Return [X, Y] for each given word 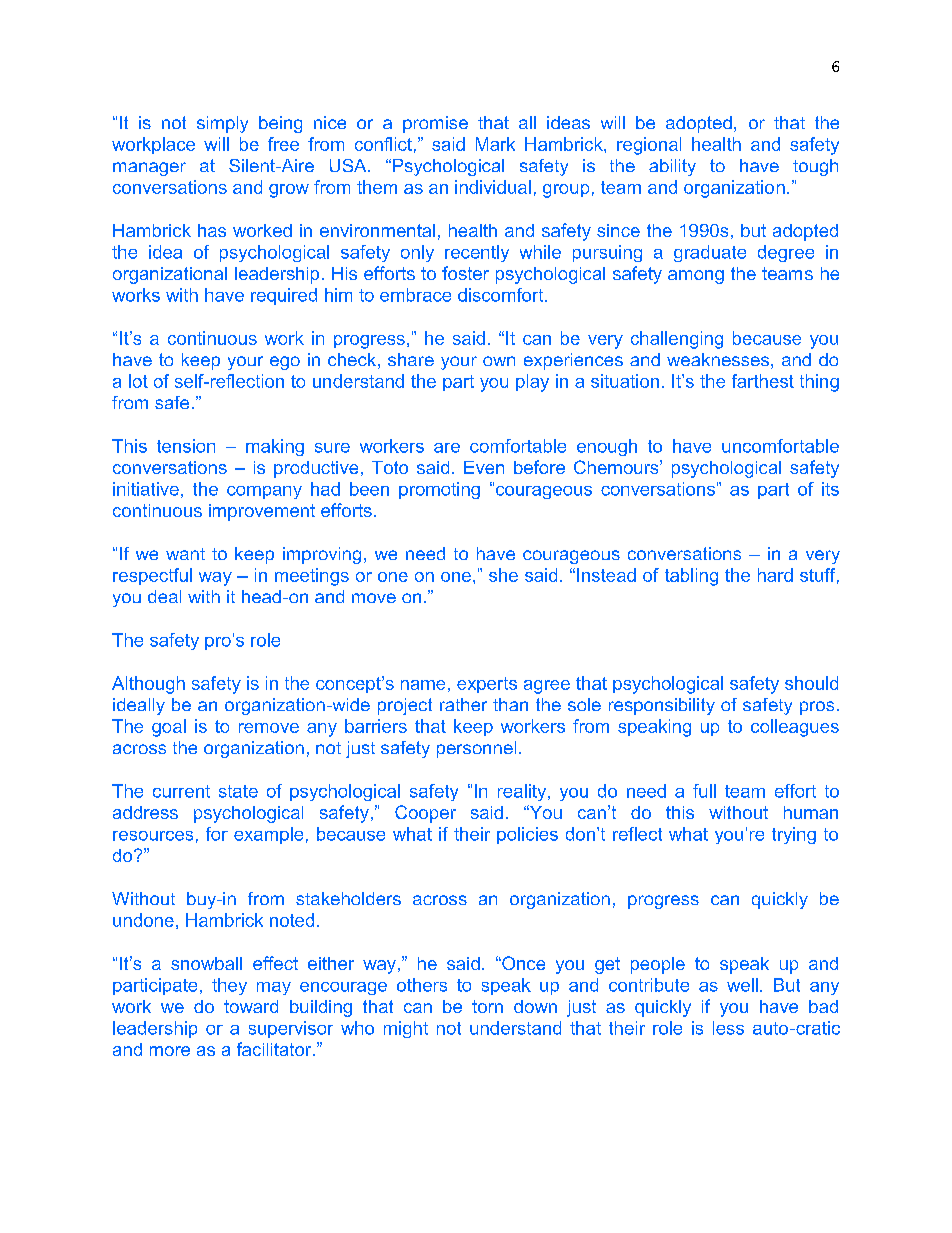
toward [251, 1006]
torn [487, 1006]
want [185, 554]
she [503, 575]
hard [775, 575]
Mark [495, 144]
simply [222, 124]
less [728, 1028]
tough [815, 167]
